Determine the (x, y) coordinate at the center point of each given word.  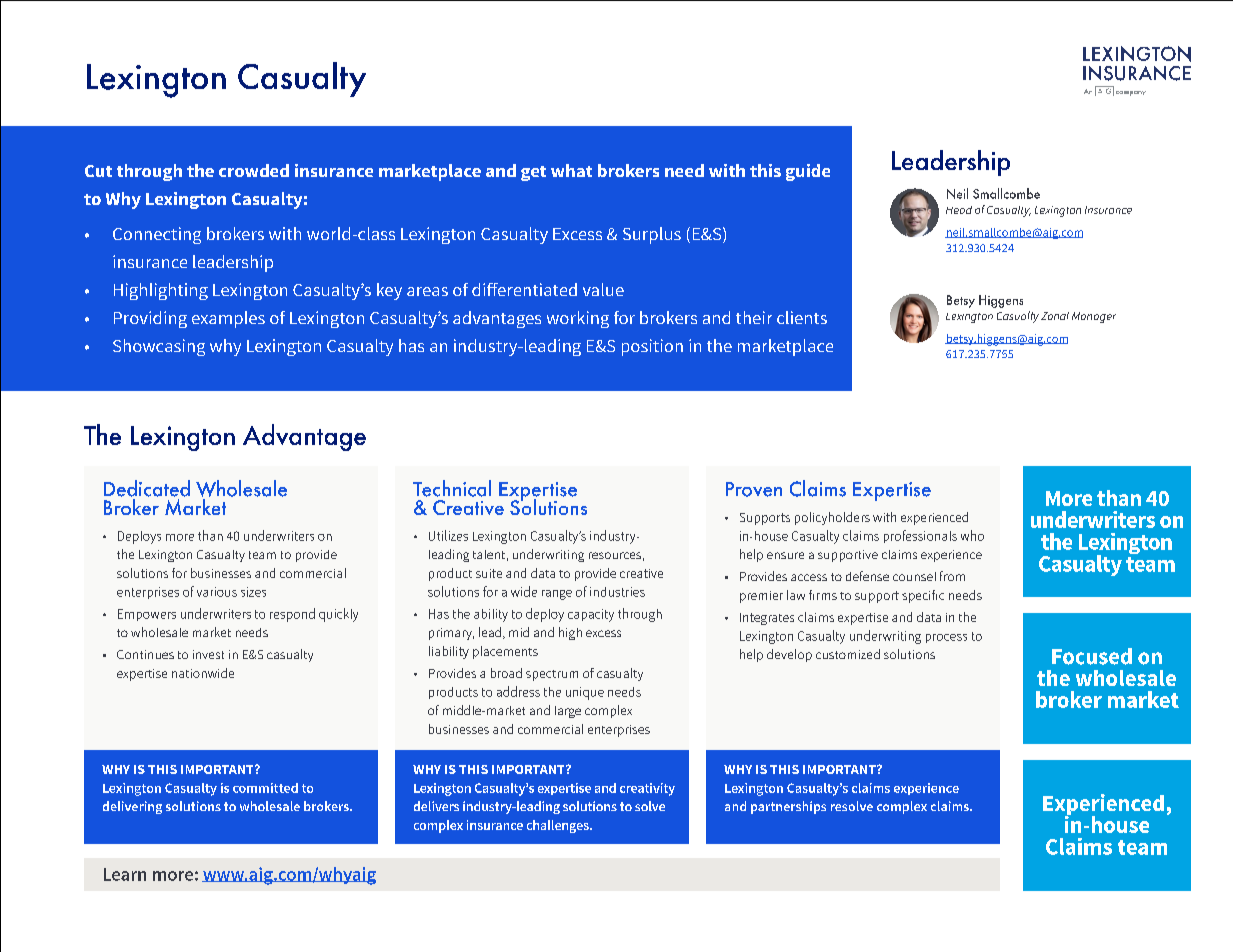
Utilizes (448, 535)
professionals (920, 536)
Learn (125, 874)
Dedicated (147, 488)
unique (585, 693)
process (946, 638)
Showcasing (159, 347)
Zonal (1055, 316)
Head (959, 210)
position (652, 347)
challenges (559, 826)
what (571, 170)
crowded (254, 170)
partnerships (788, 807)
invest (208, 654)
